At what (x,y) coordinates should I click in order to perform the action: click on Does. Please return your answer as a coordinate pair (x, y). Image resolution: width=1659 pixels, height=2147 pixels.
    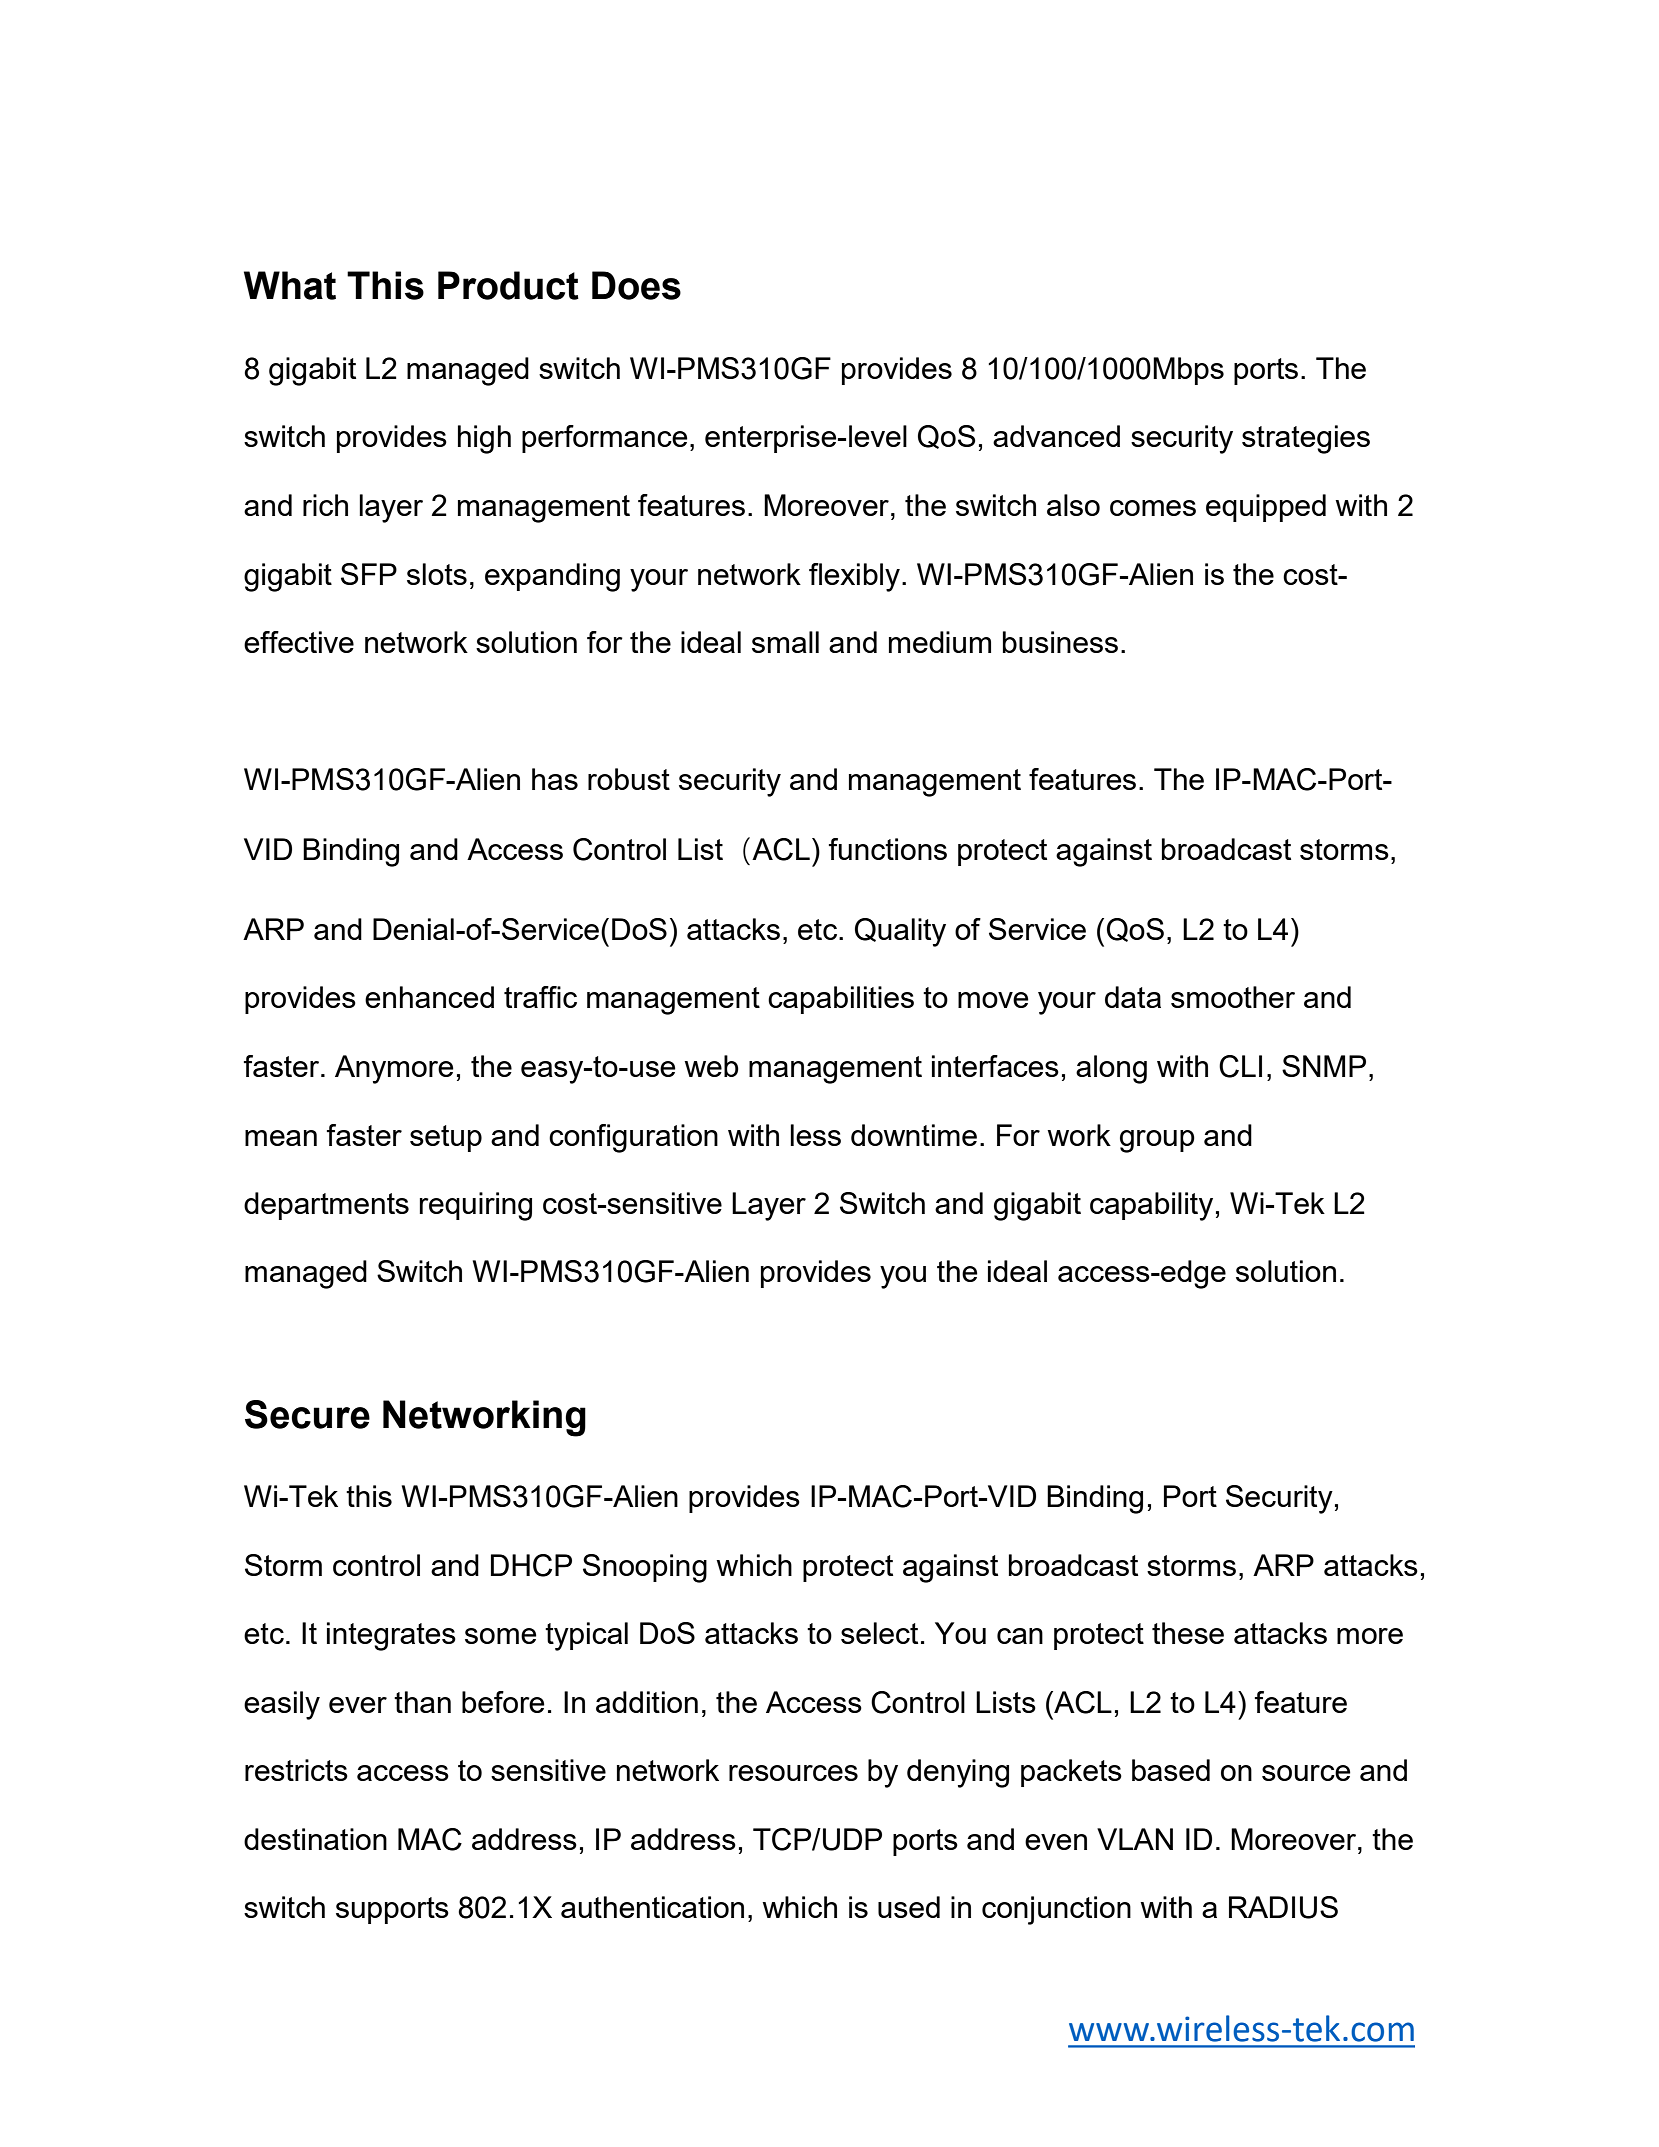
    Looking at the image, I should click on (636, 285).
